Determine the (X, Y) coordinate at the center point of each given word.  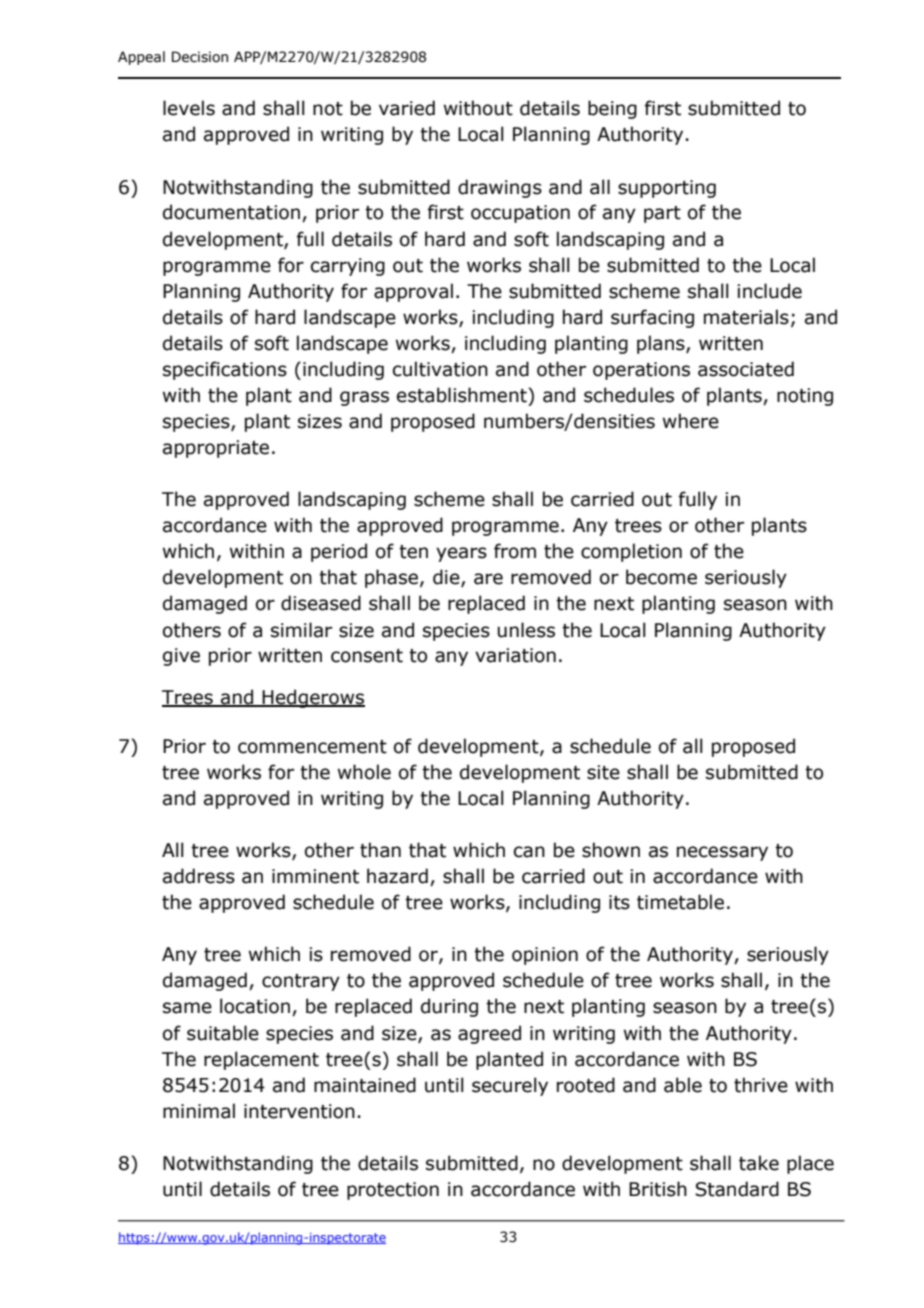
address (199, 876)
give (181, 657)
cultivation (440, 369)
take (759, 1163)
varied (407, 108)
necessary (722, 853)
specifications (225, 370)
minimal (199, 1111)
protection (393, 1191)
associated (746, 369)
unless (526, 630)
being (612, 109)
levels (189, 108)
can (529, 852)
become (661, 577)
